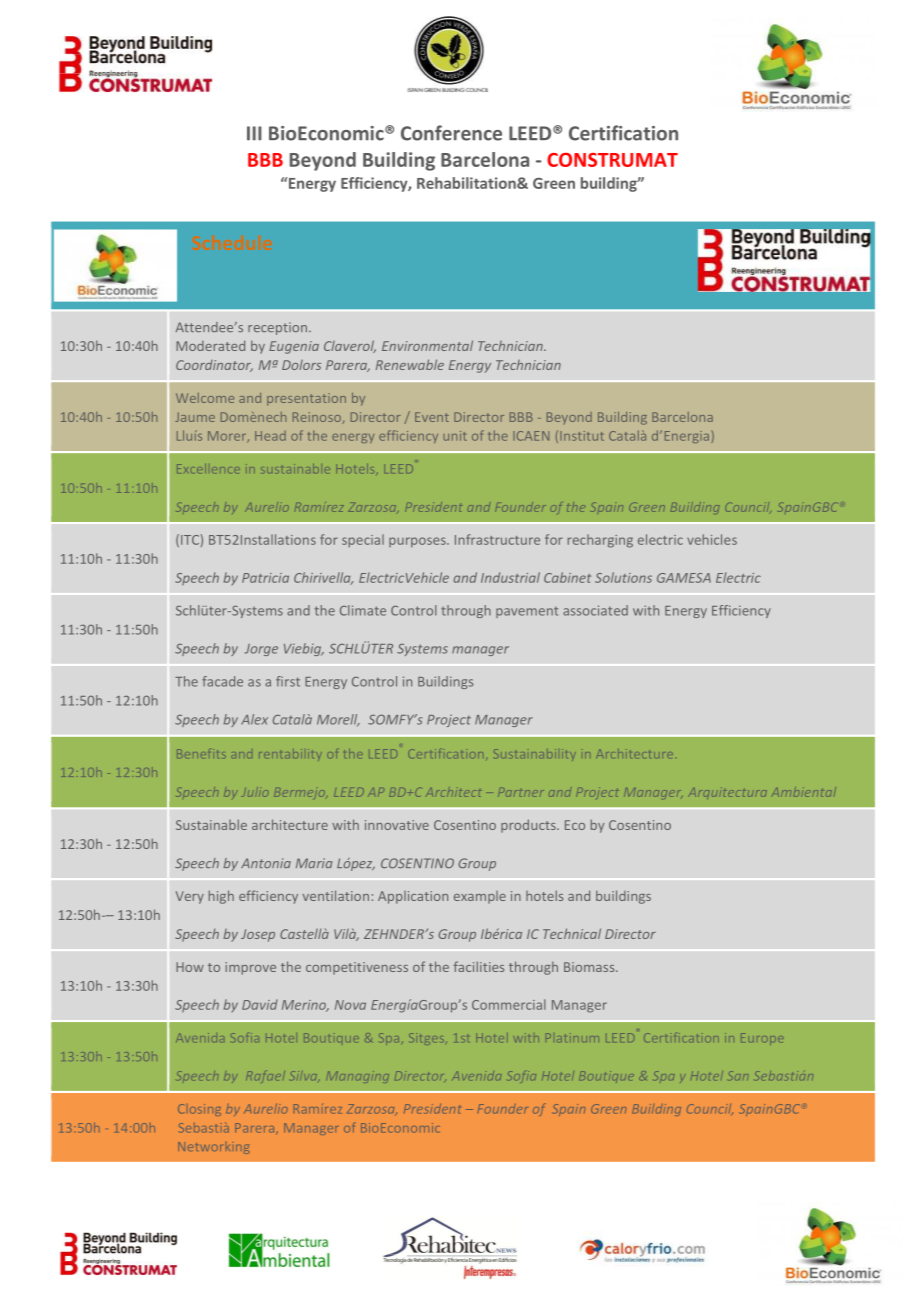  I want to click on Partner, so click(521, 793).
